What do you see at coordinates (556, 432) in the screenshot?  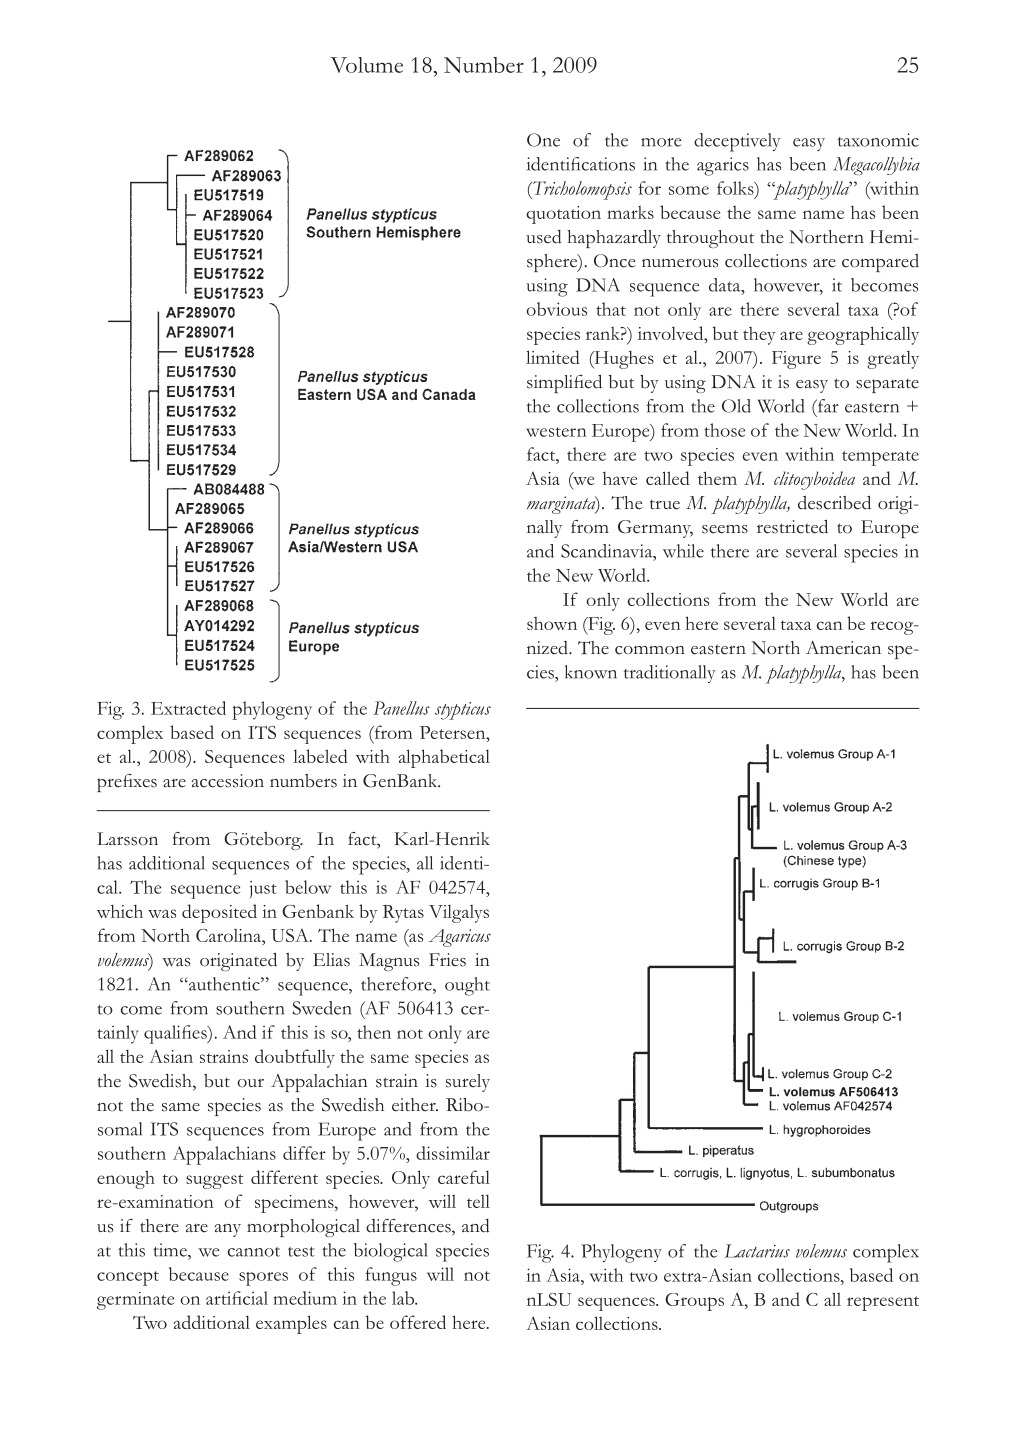 I see `western` at bounding box center [556, 432].
